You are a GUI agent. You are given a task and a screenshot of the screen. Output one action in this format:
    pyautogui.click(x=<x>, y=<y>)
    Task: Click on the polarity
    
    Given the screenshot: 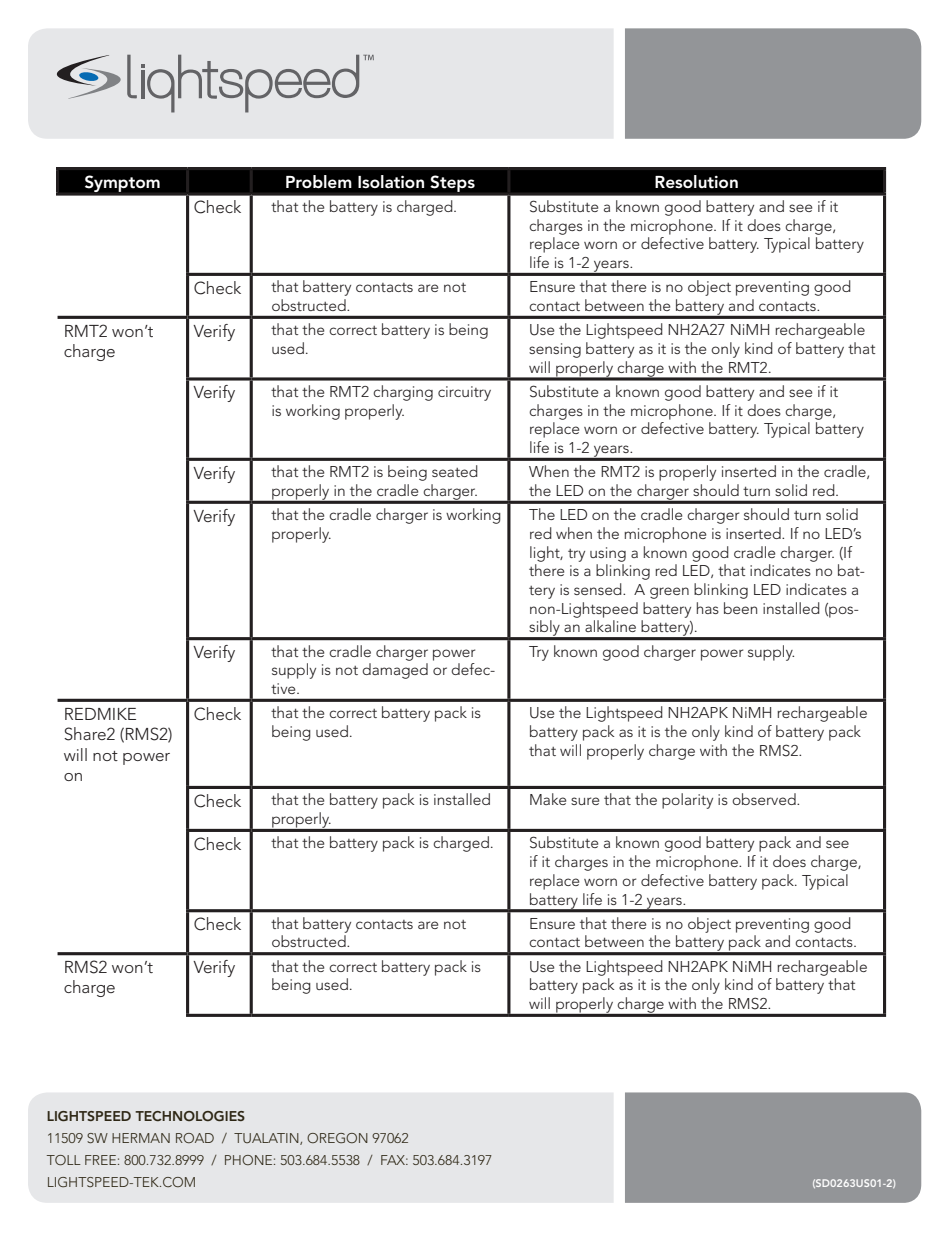 What is the action you would take?
    pyautogui.click(x=687, y=801)
